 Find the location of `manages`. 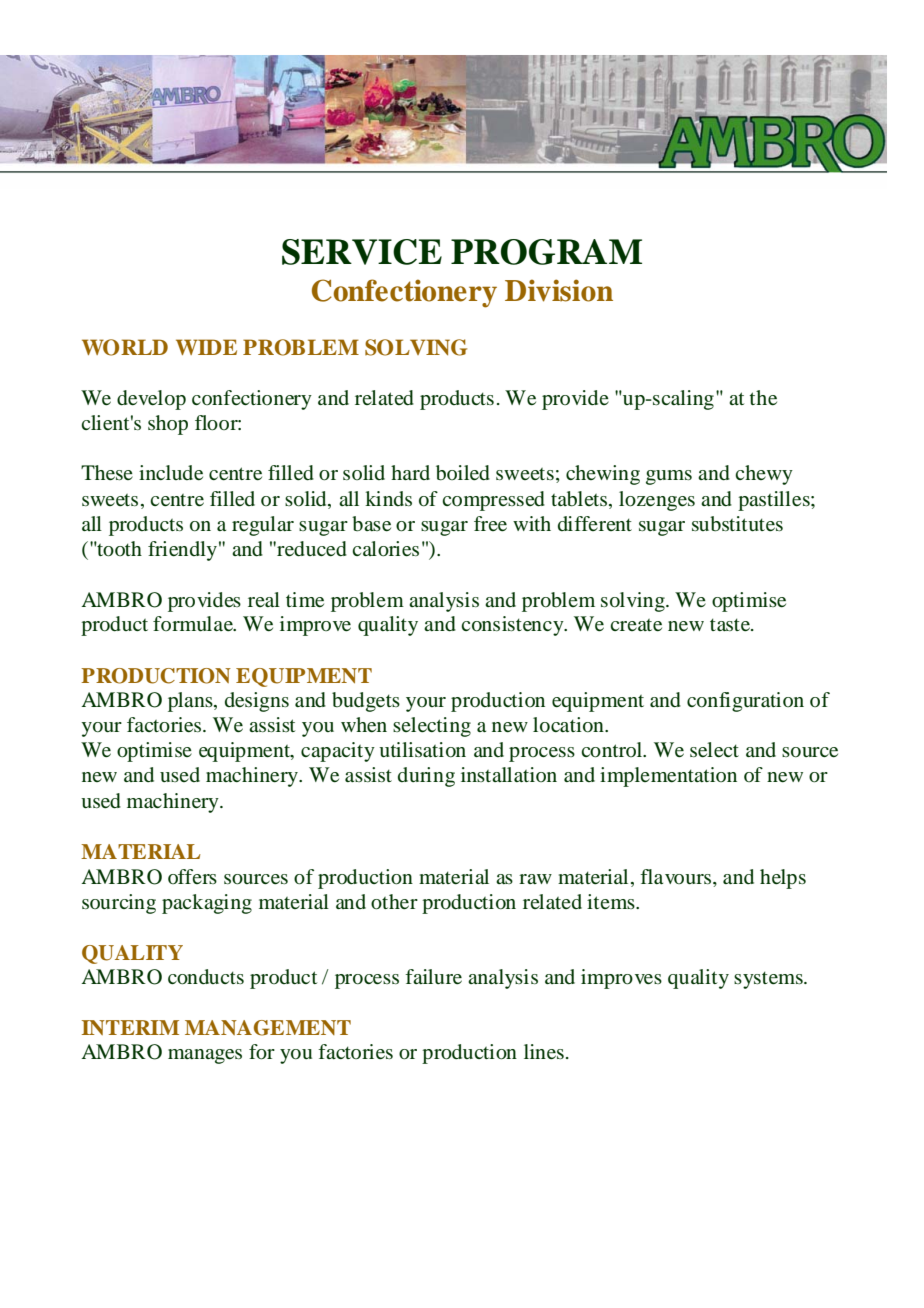

manages is located at coordinates (205, 1056).
